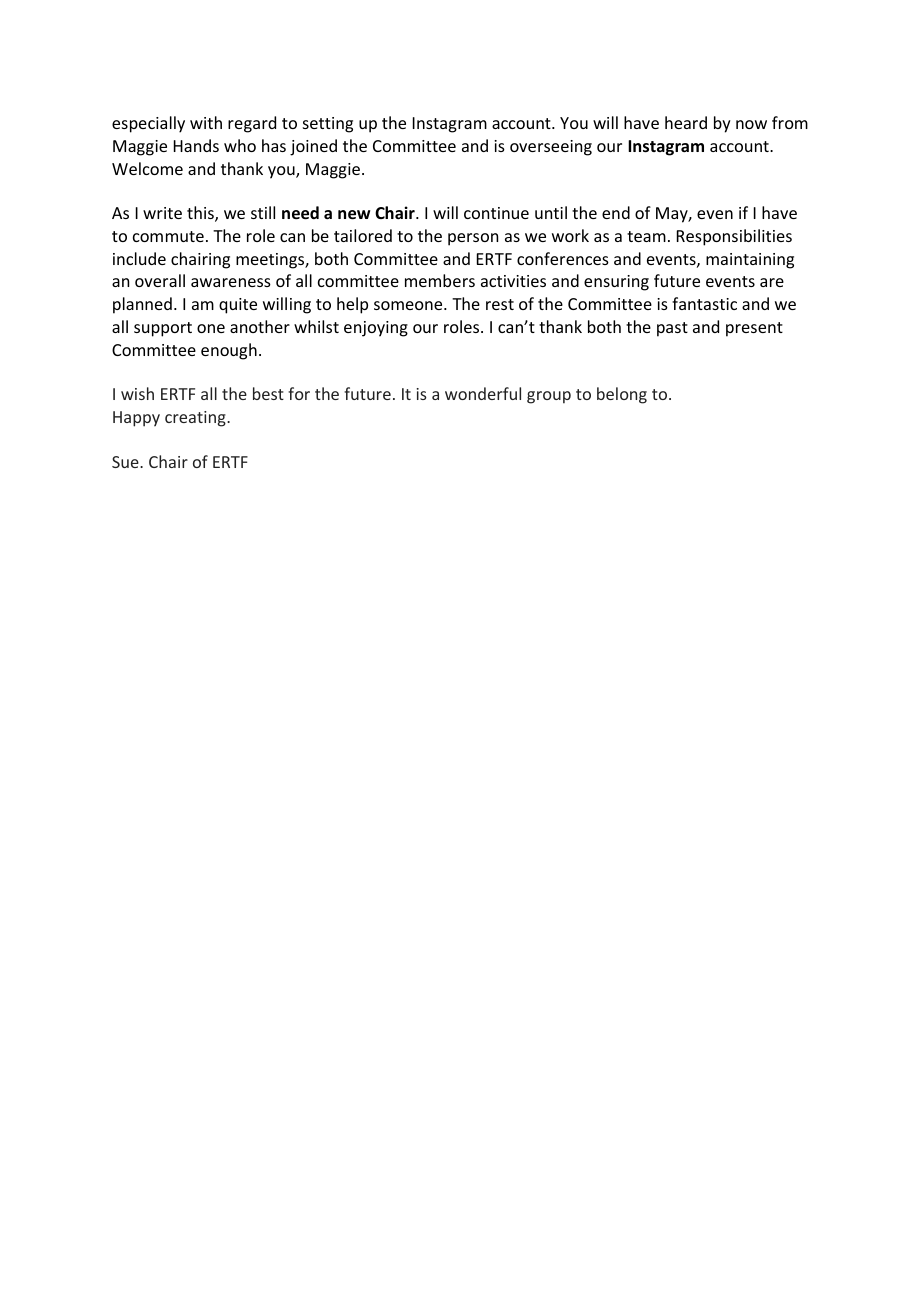 The image size is (924, 1308). What do you see at coordinates (622, 395) in the page?
I see `belong` at bounding box center [622, 395].
